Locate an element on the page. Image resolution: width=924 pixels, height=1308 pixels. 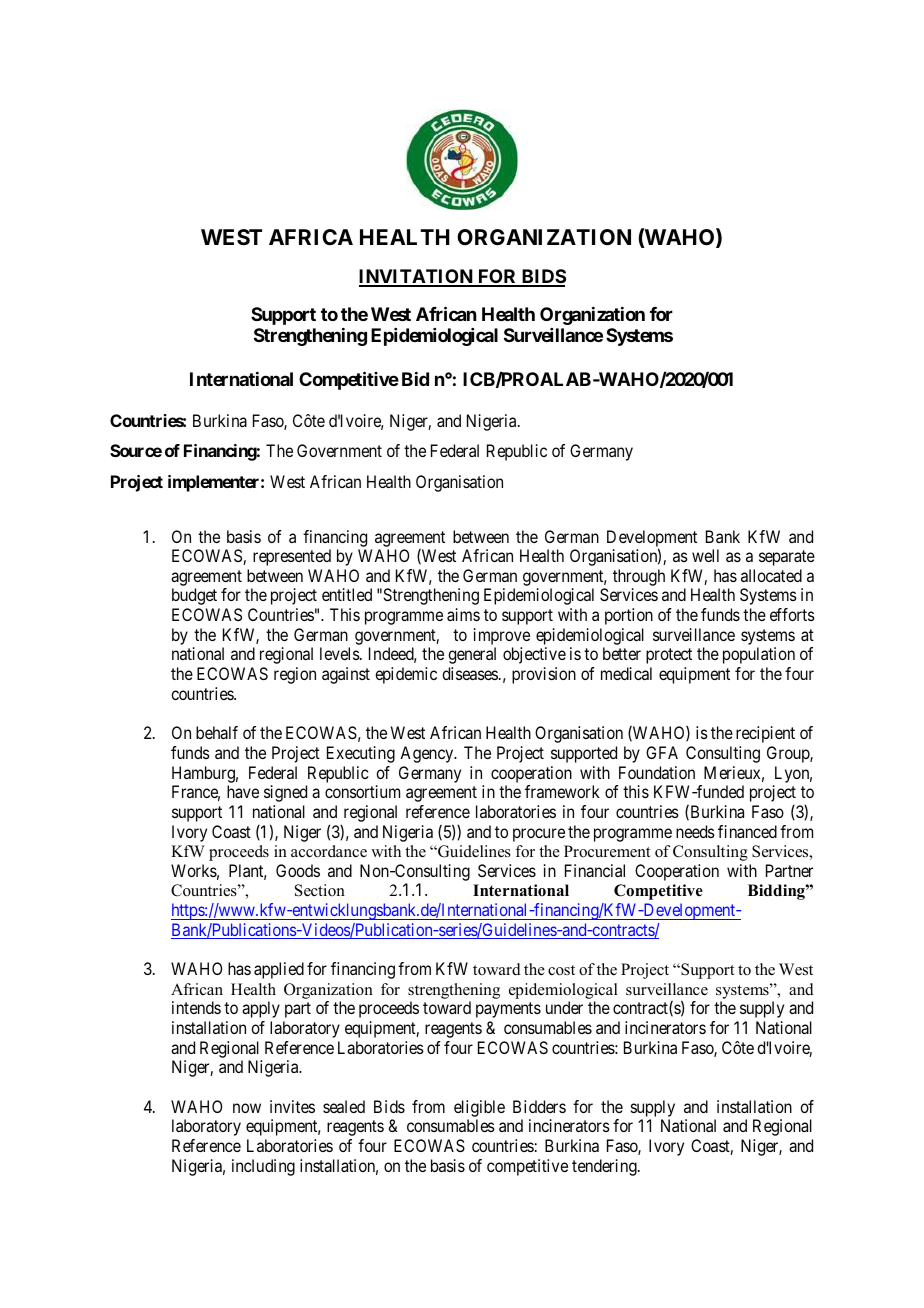
diseases is located at coordinates (470, 673).
